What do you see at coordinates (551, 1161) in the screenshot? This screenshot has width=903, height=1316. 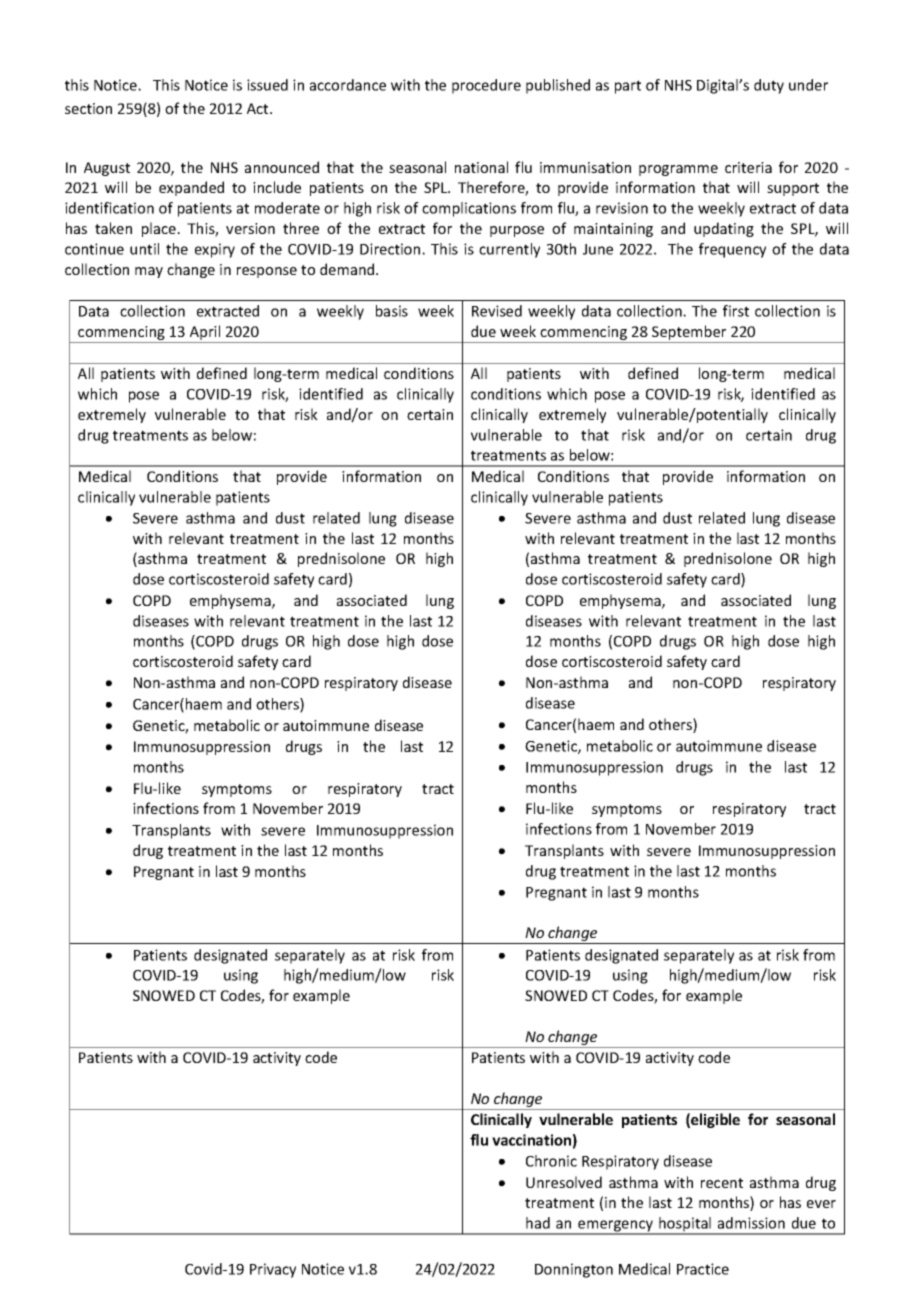 I see `Chronic` at bounding box center [551, 1161].
